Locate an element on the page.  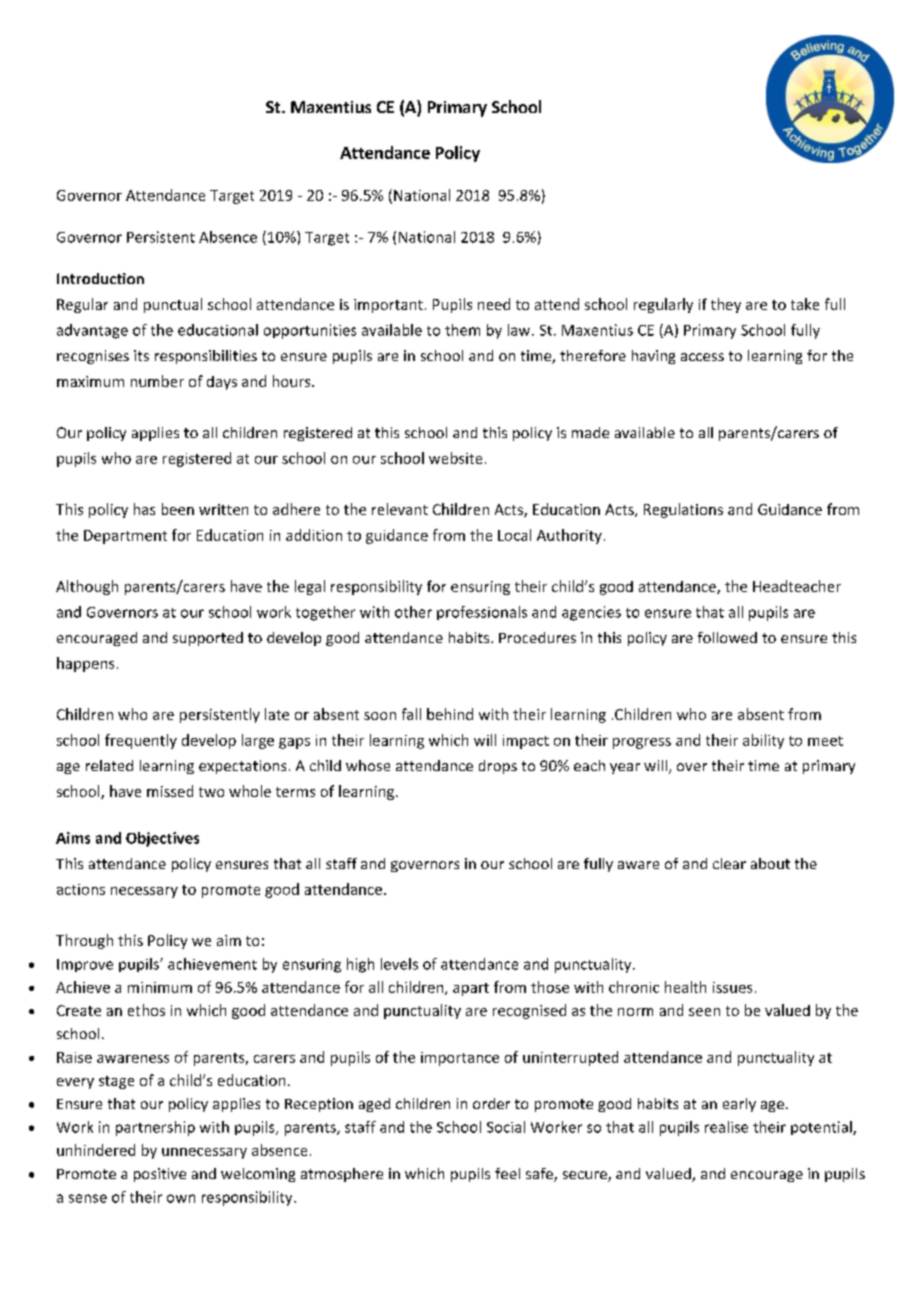
Introduction is located at coordinates (100, 278).
